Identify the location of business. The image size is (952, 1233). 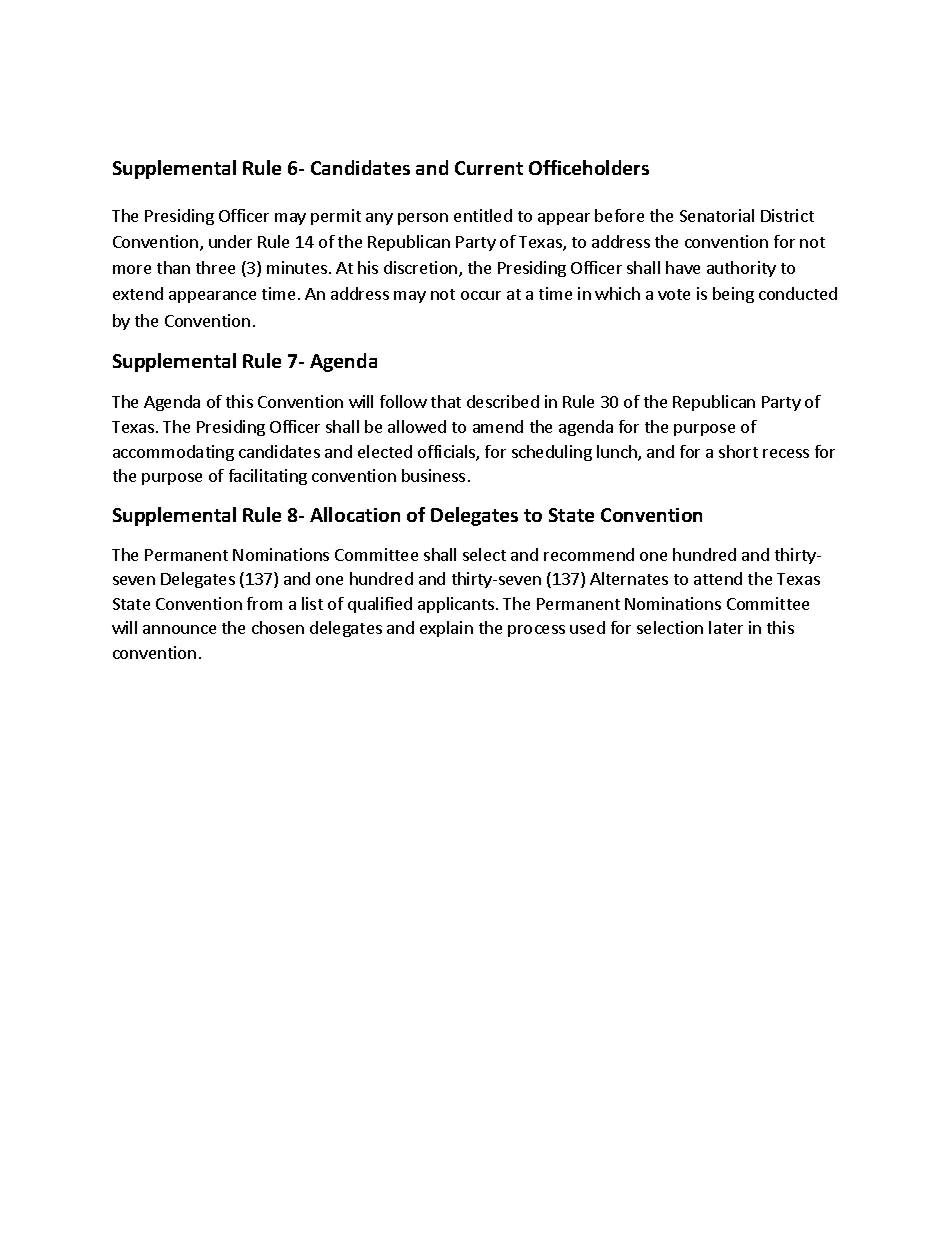
(433, 475).
